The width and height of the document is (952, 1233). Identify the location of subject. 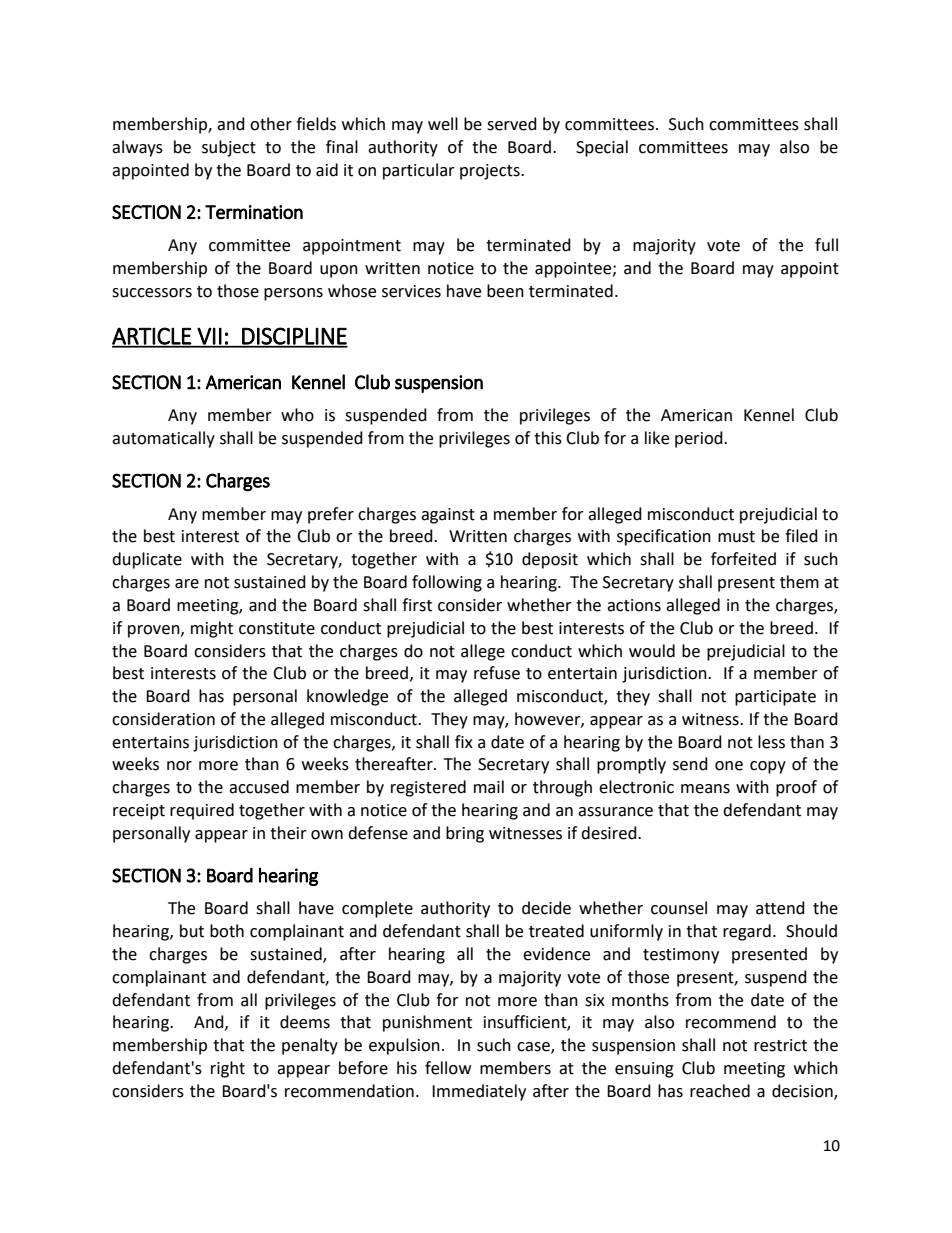
(229, 148).
